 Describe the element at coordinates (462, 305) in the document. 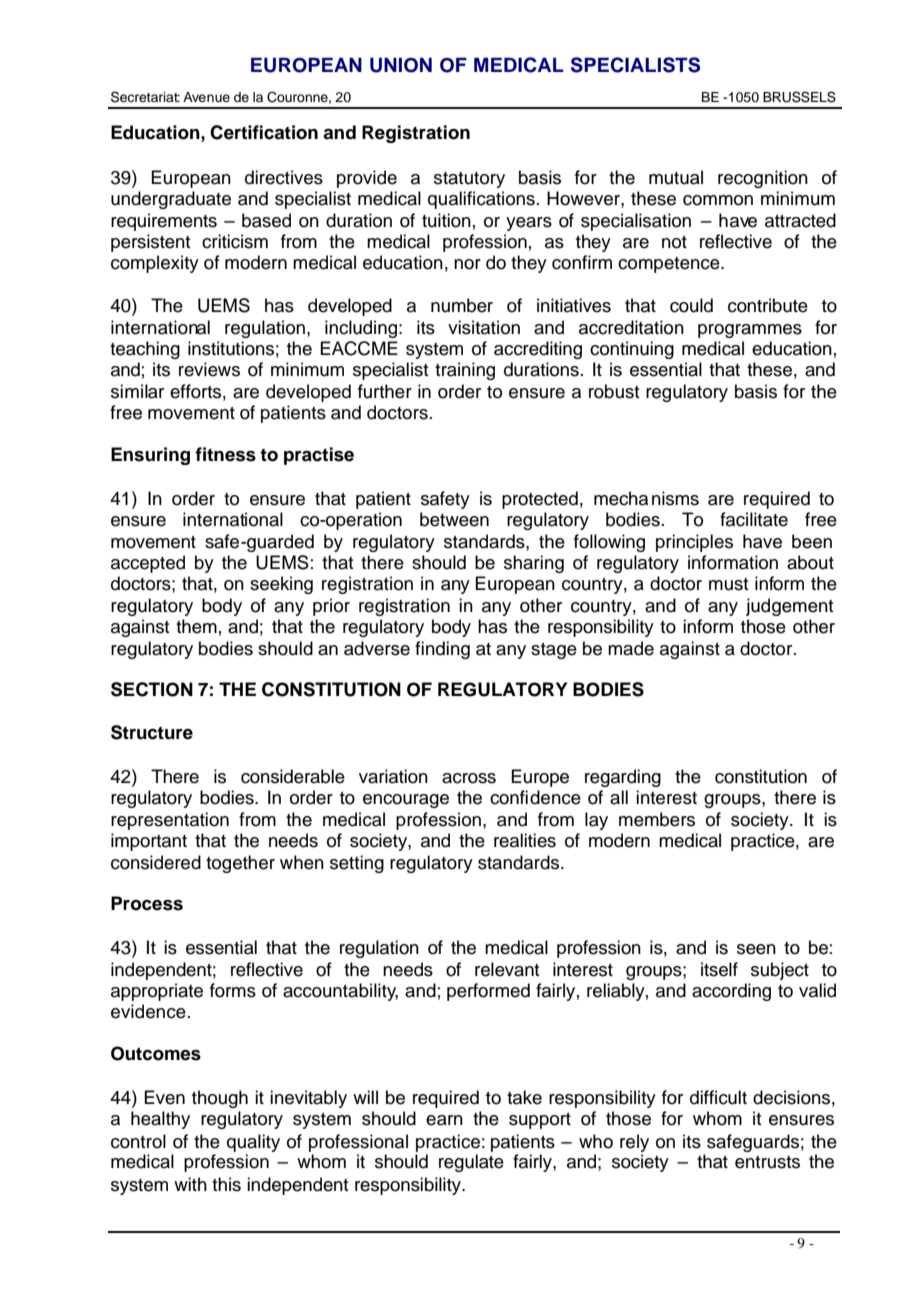

I see `number` at that location.
